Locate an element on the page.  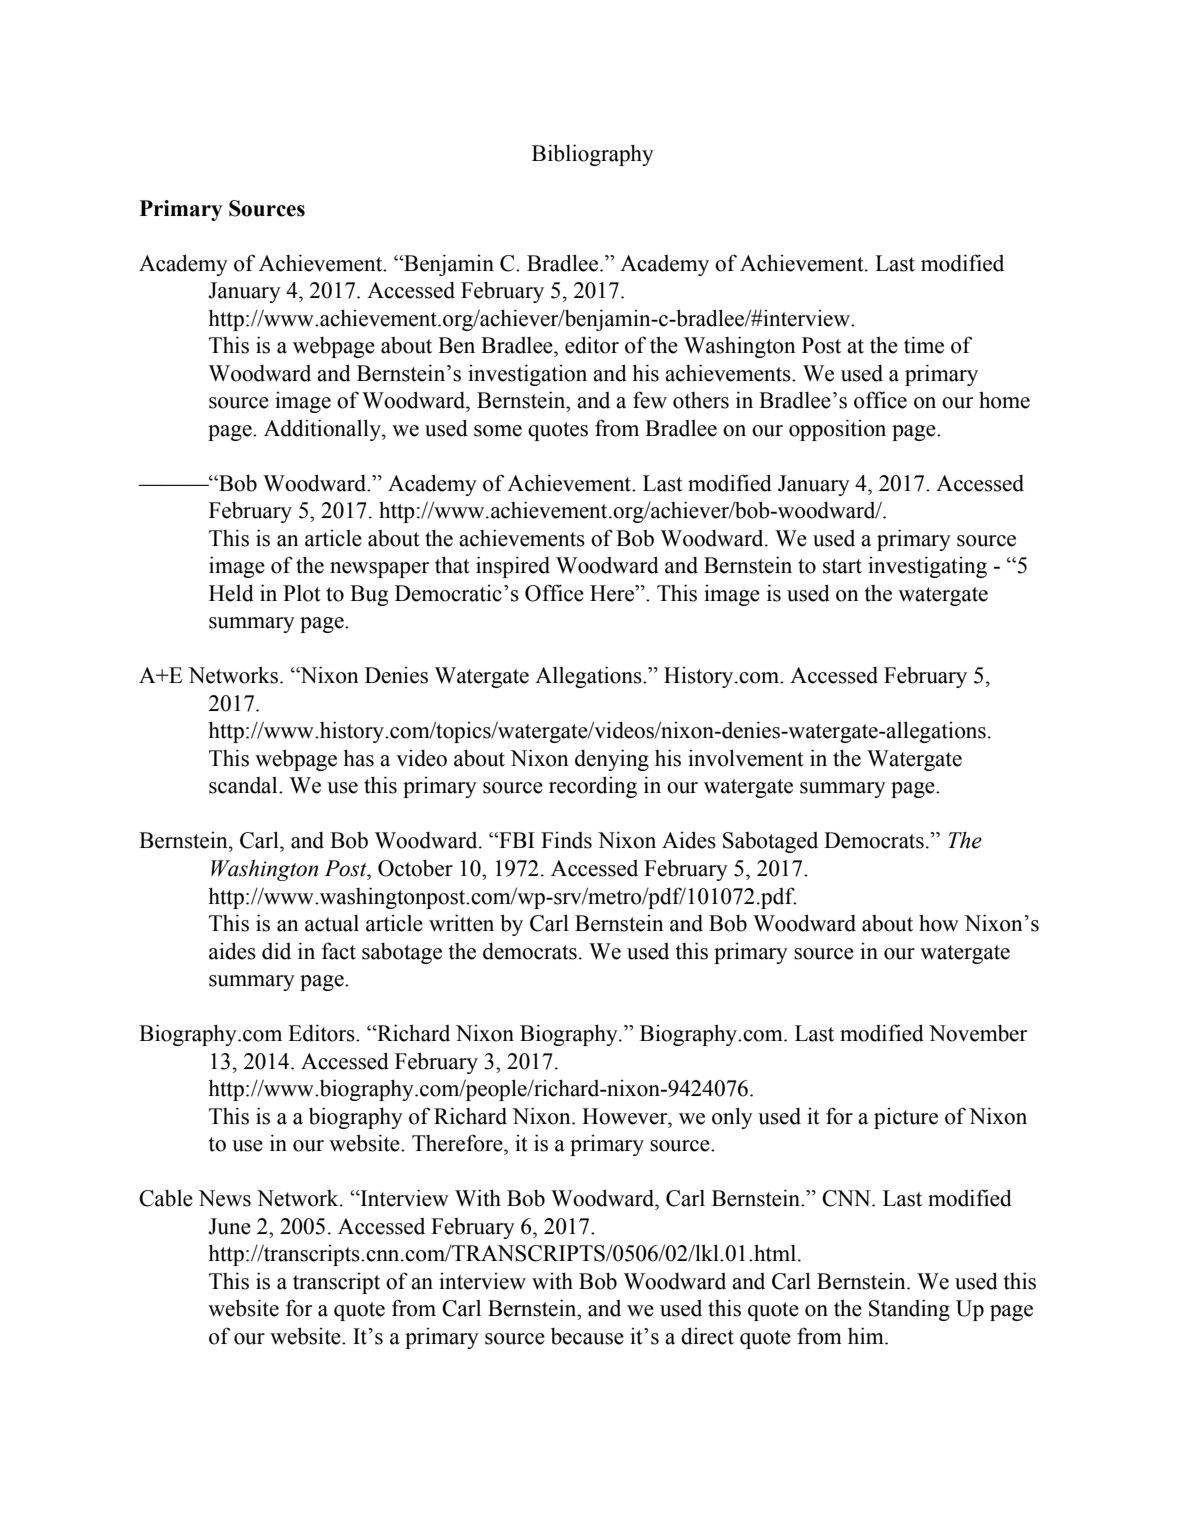
June is located at coordinates (229, 1226).
